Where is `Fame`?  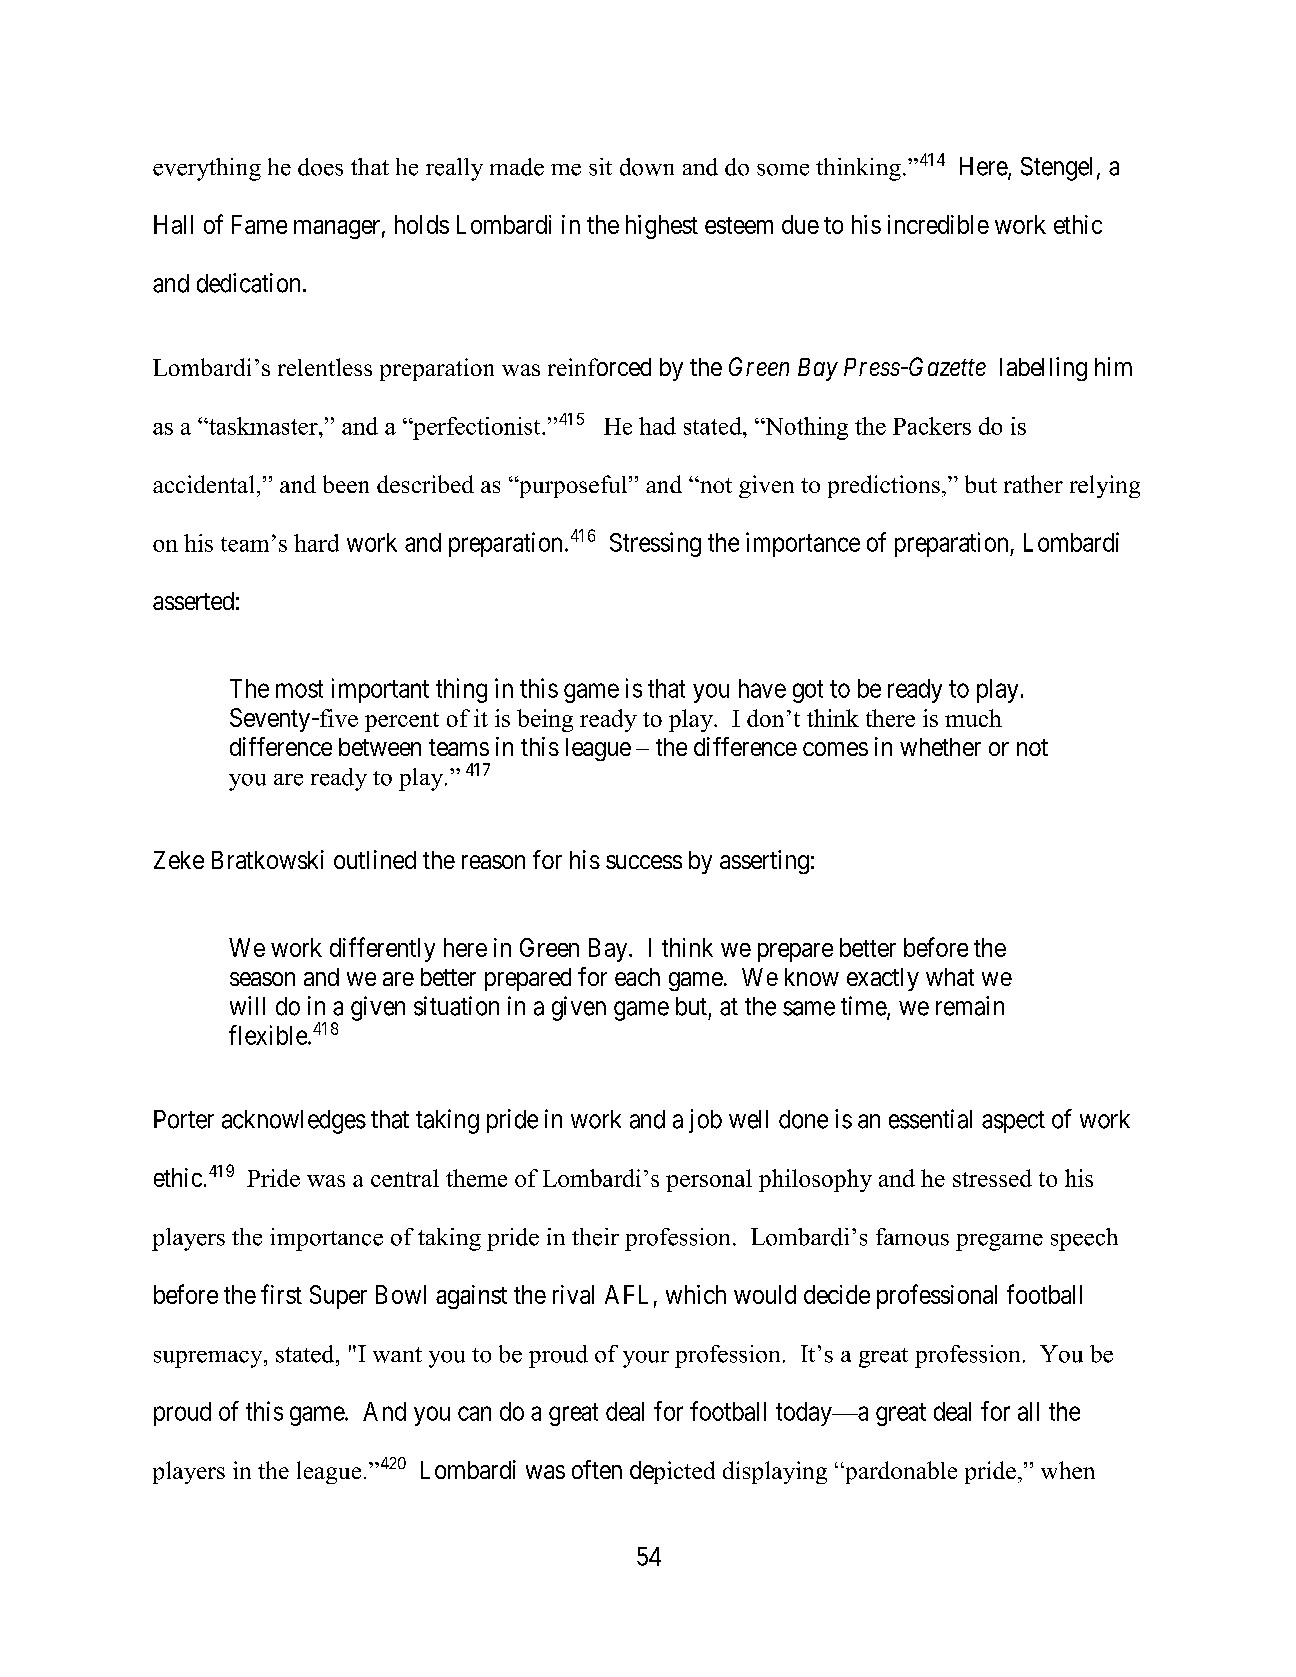 Fame is located at coordinates (259, 224).
